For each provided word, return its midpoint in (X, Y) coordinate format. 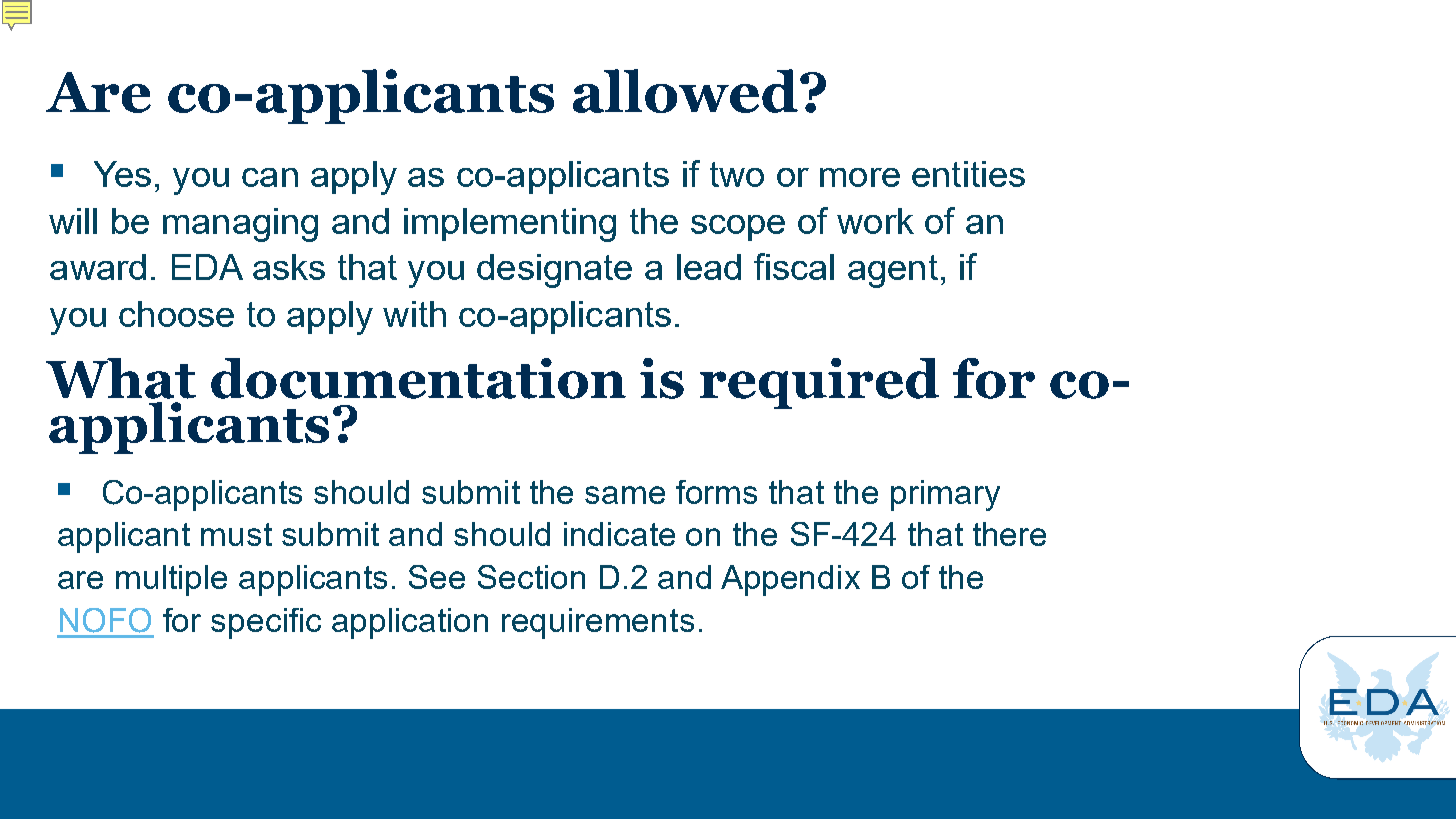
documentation (418, 378)
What (121, 378)
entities (968, 174)
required (819, 383)
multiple (171, 580)
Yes (122, 174)
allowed (685, 91)
